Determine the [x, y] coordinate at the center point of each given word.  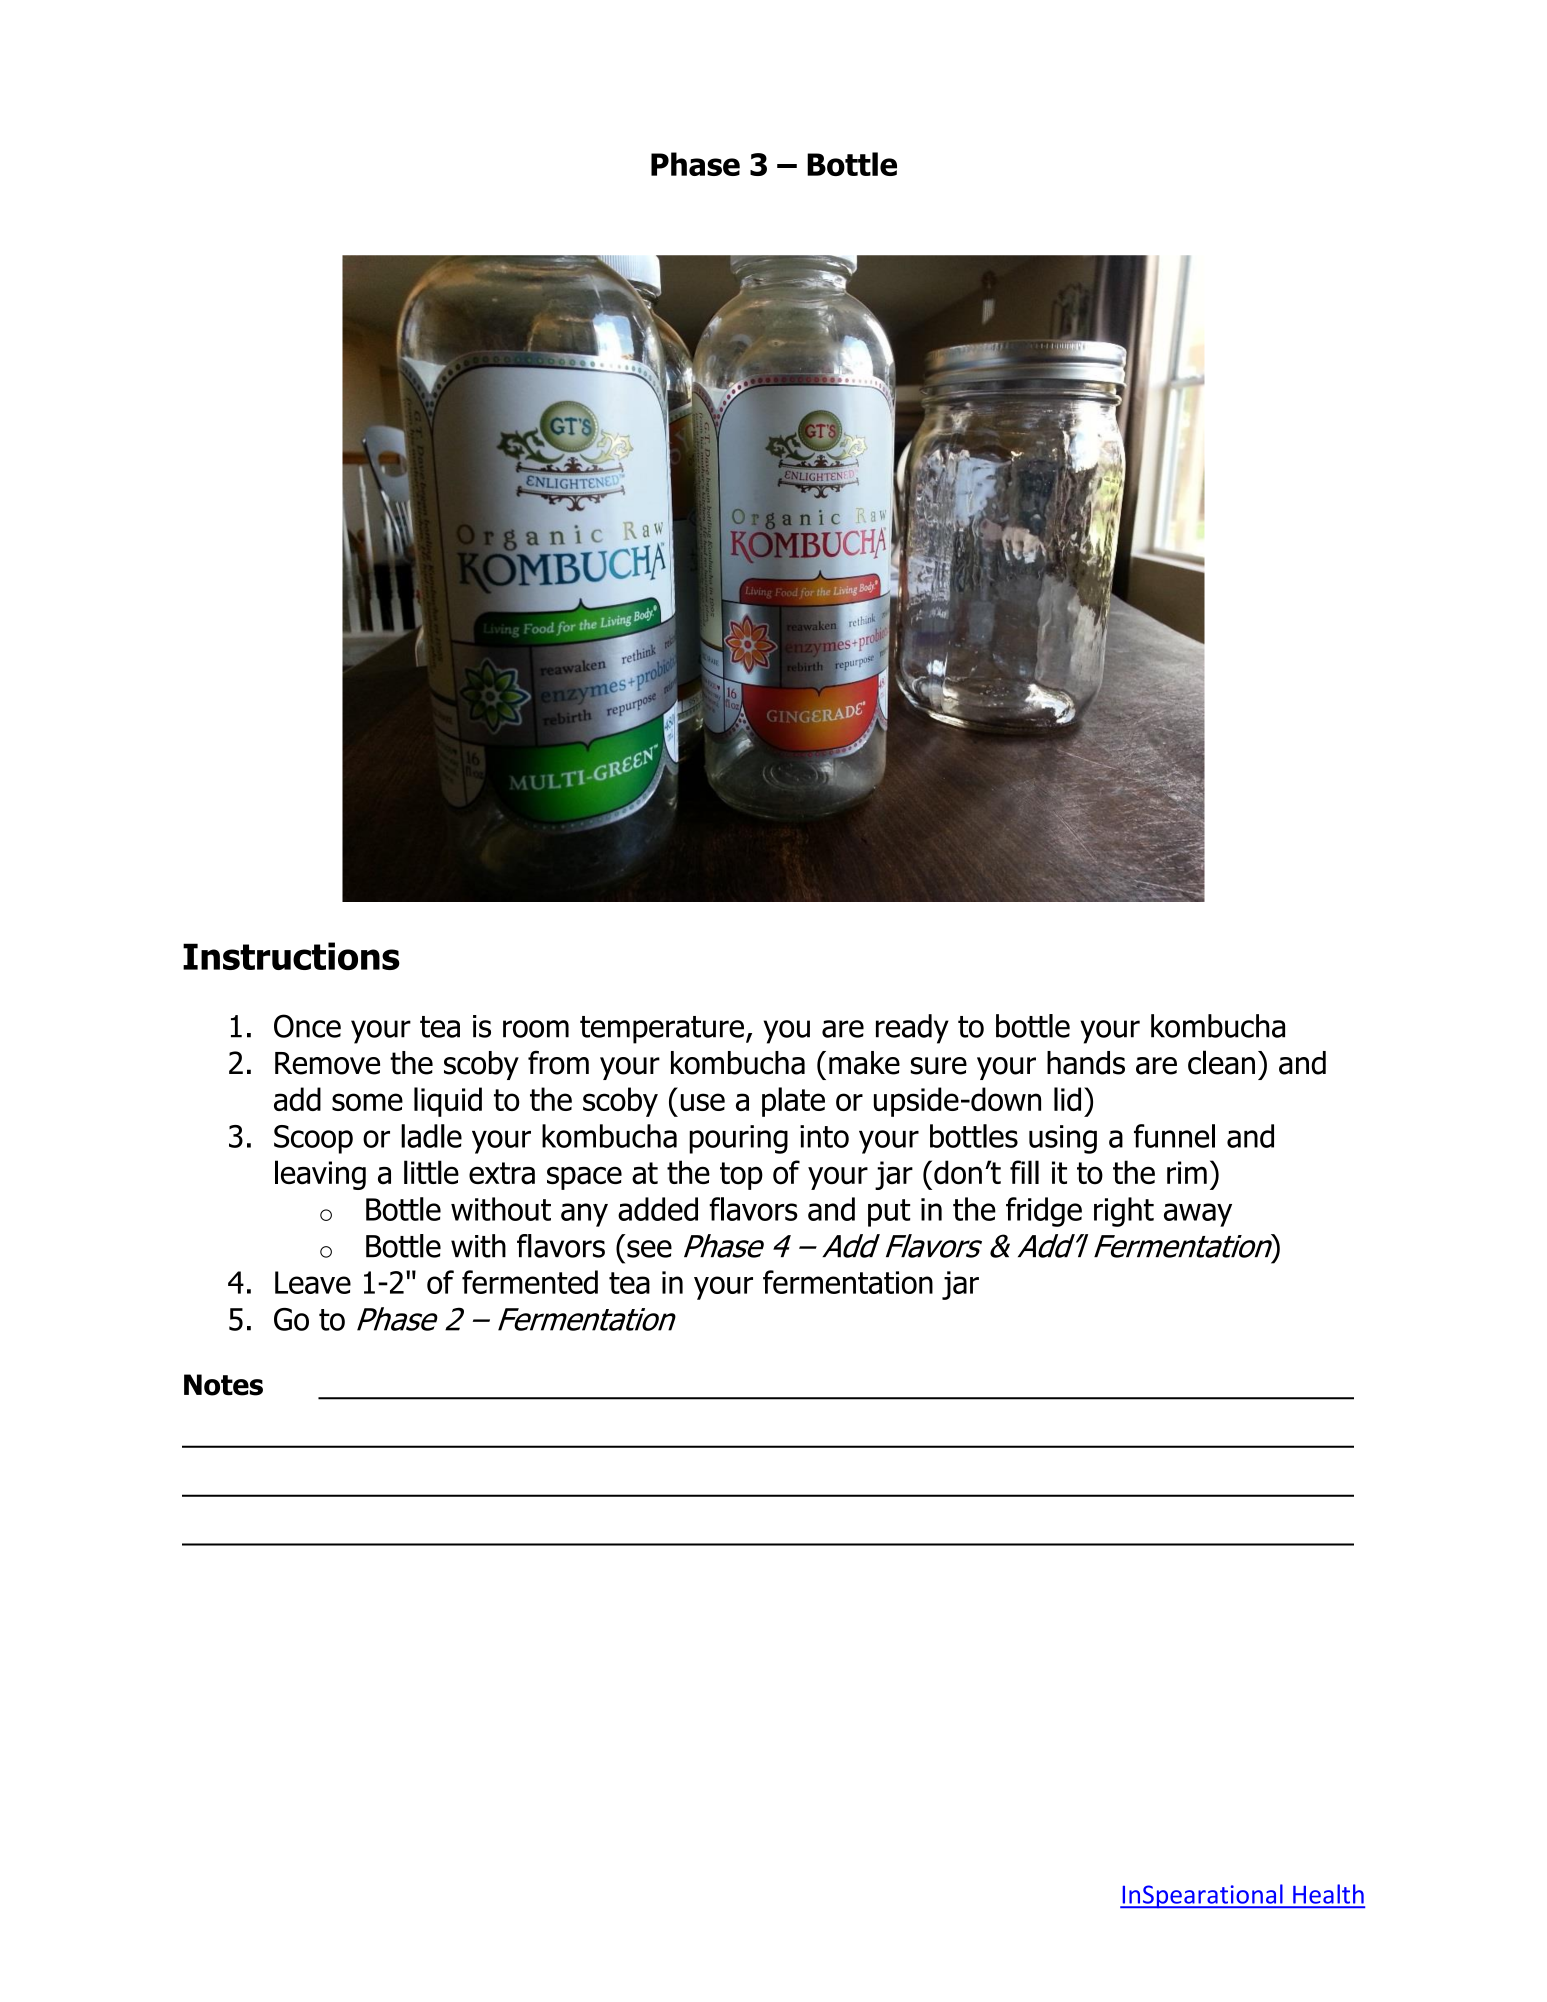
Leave [313, 1282]
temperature [662, 1030]
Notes [223, 1385]
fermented [530, 1282]
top [741, 1176]
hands [1086, 1063]
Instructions [291, 956]
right [1124, 1212]
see [649, 1249]
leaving [320, 1175]
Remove [327, 1063]
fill [1024, 1172]
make [864, 1063]
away [1198, 1215]
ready [912, 1029]
